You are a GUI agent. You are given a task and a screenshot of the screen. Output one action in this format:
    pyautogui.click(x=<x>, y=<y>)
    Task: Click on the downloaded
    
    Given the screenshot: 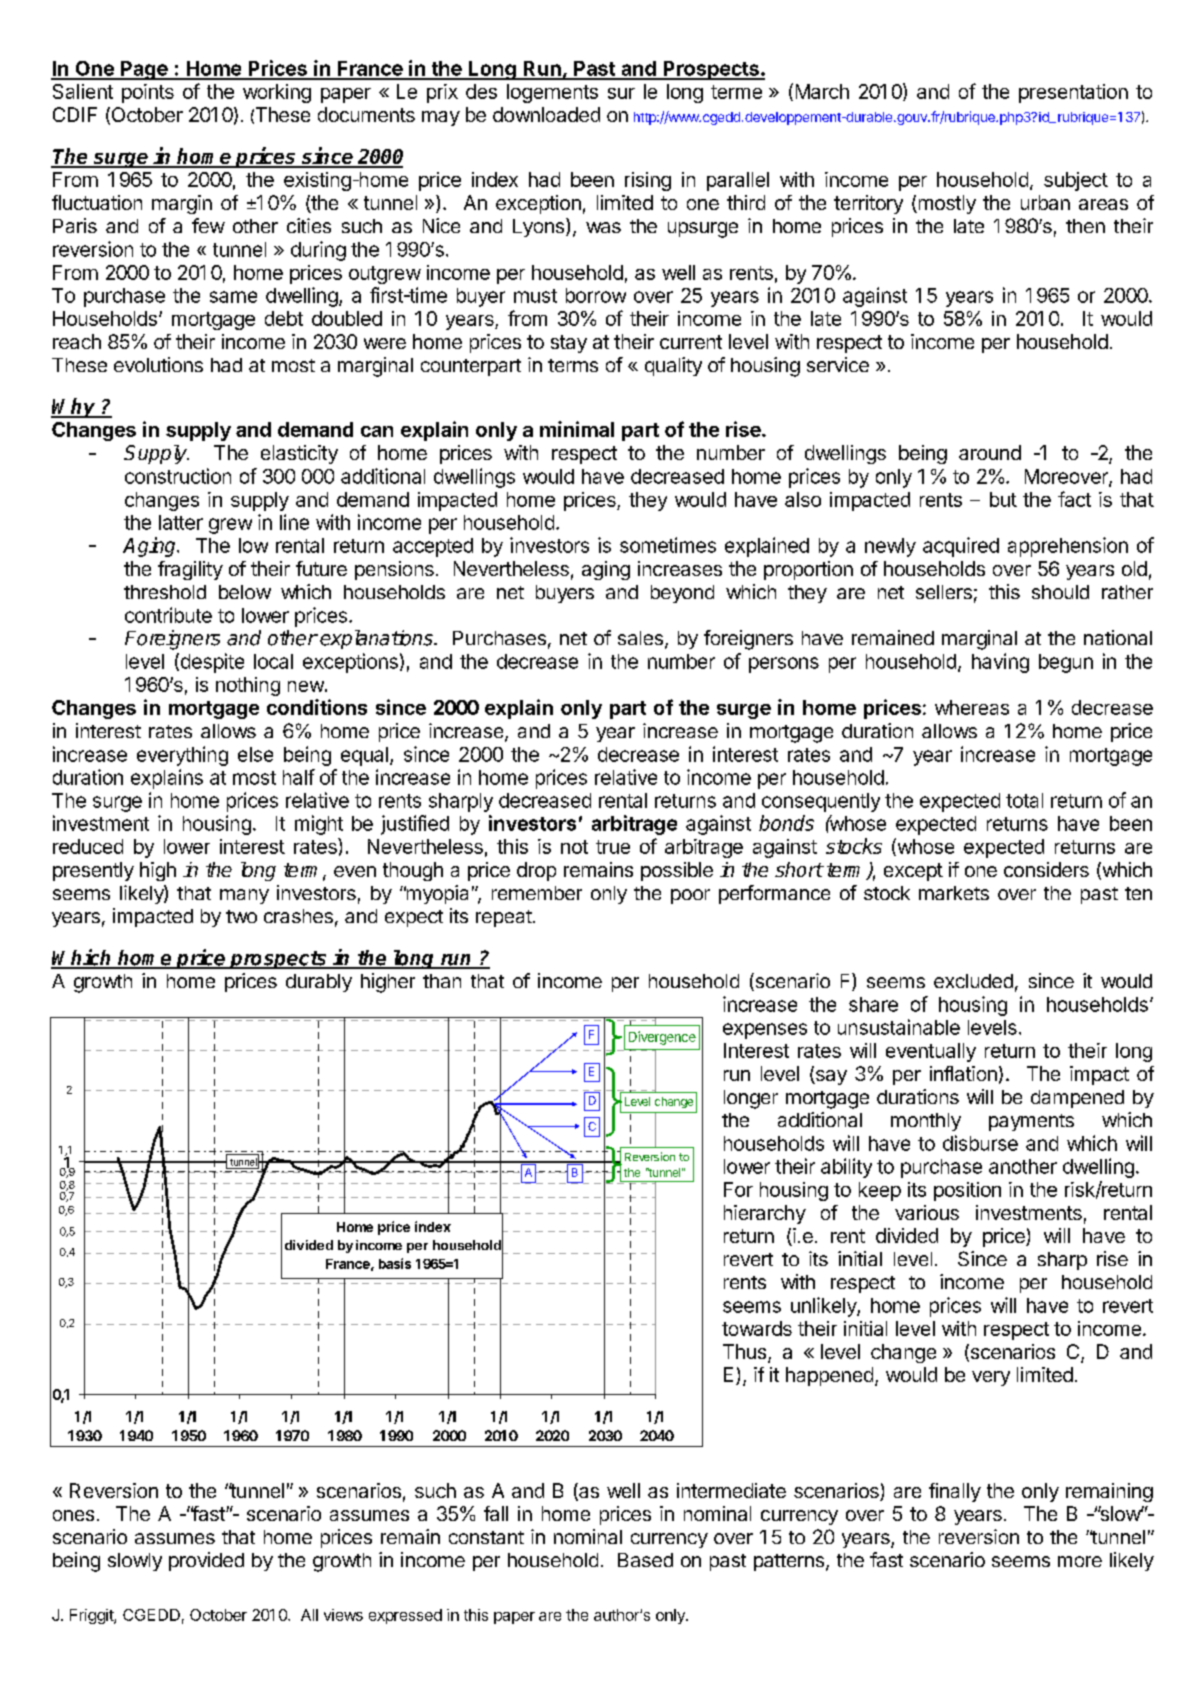 What is the action you would take?
    pyautogui.click(x=546, y=114)
